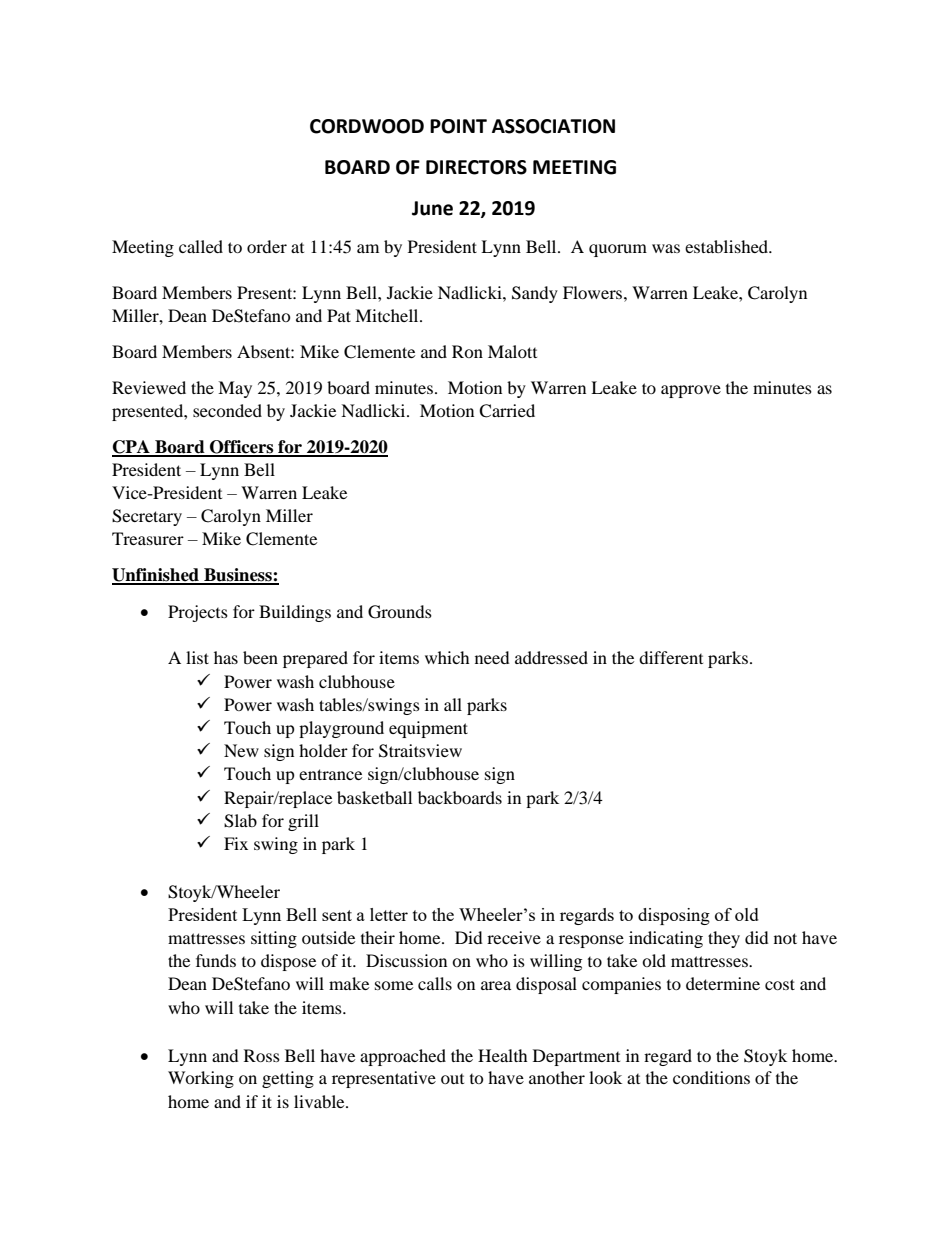 The width and height of the screenshot is (952, 1233). I want to click on Grounds, so click(400, 612).
